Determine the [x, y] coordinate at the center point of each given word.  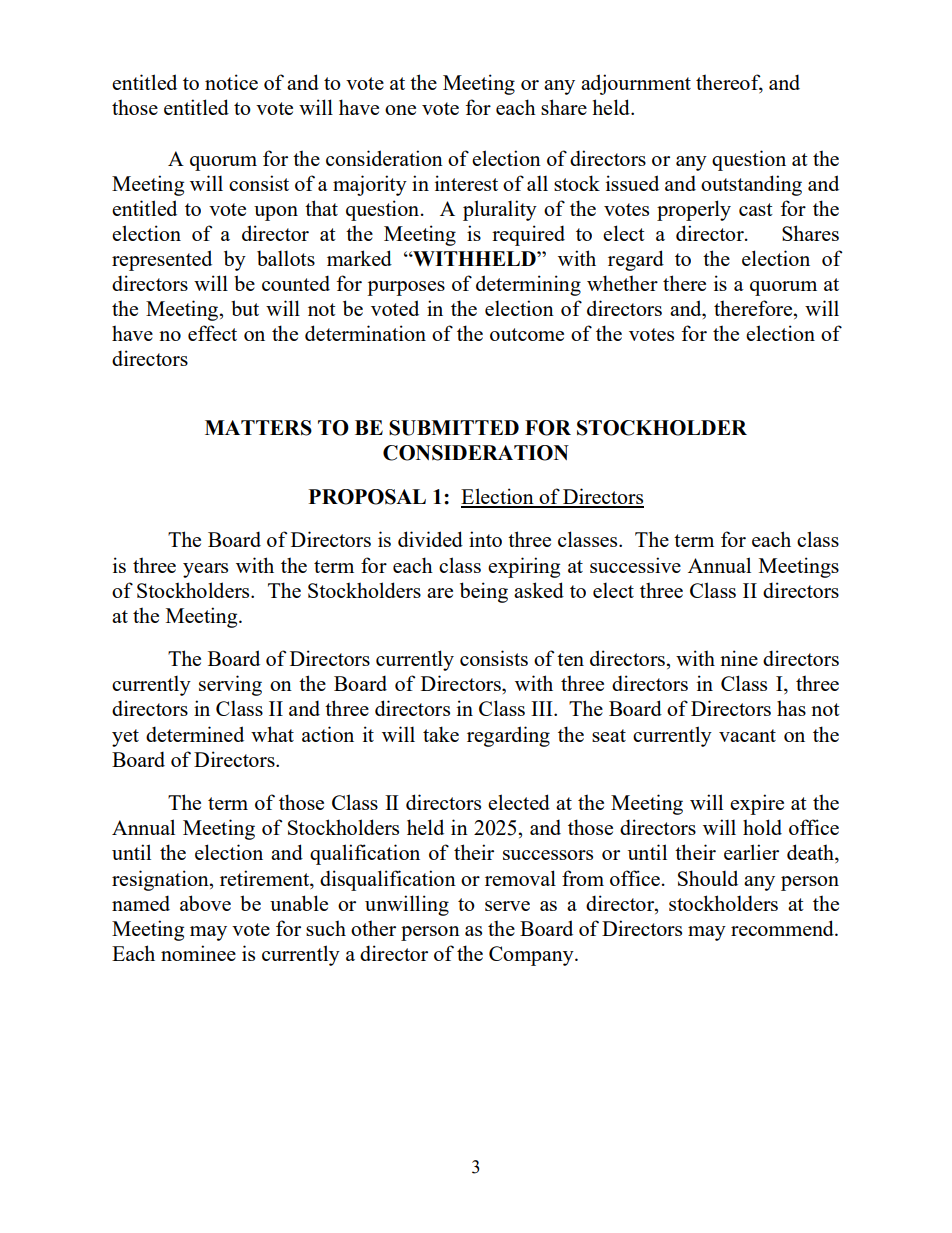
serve [507, 906]
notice [231, 82]
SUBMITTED [454, 428]
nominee [198, 953]
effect [212, 333]
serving [230, 685]
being [484, 592]
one [400, 110]
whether [622, 283]
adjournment [636, 84]
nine [739, 658]
